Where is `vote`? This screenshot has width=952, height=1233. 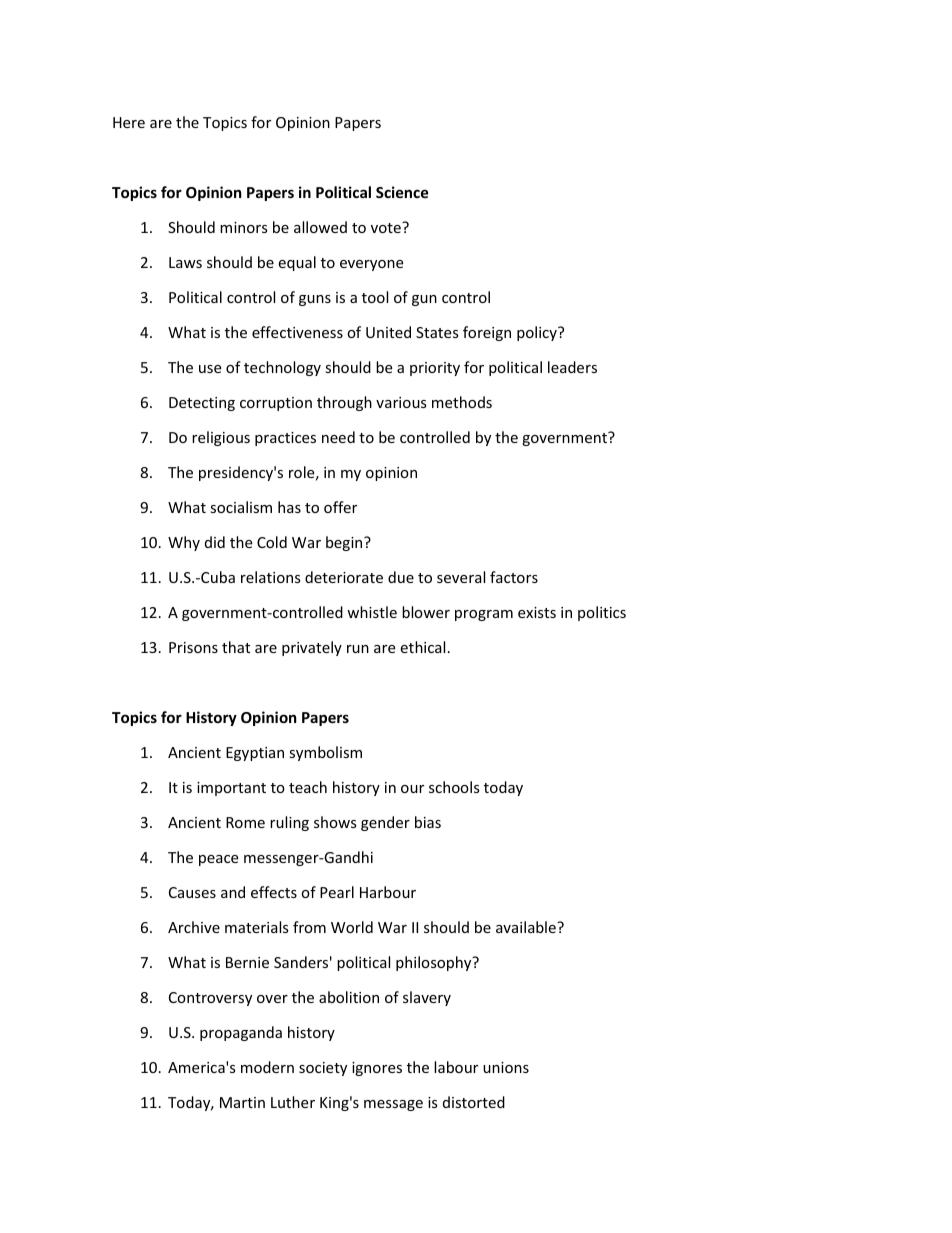
vote is located at coordinates (387, 227).
